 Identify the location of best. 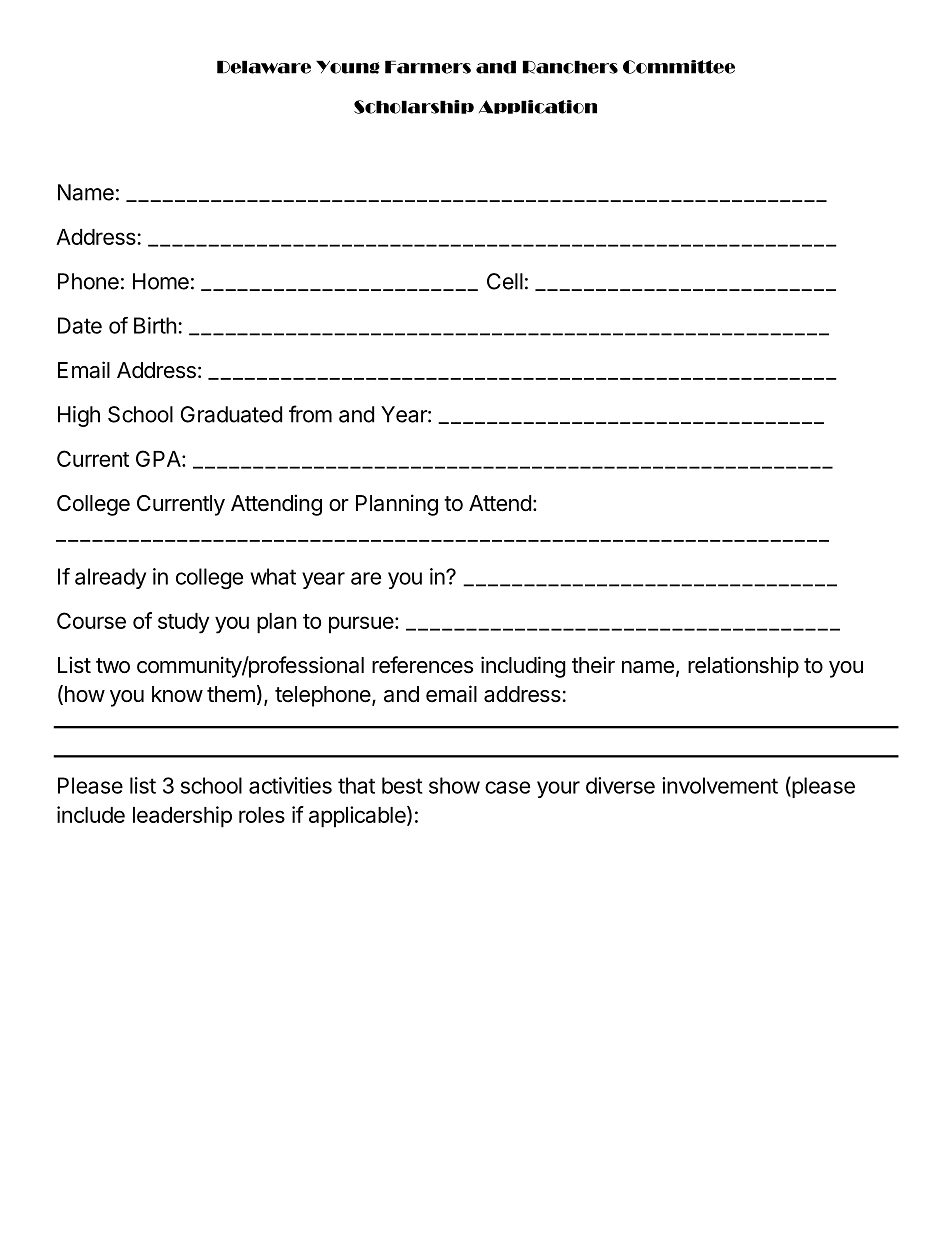
(402, 785).
